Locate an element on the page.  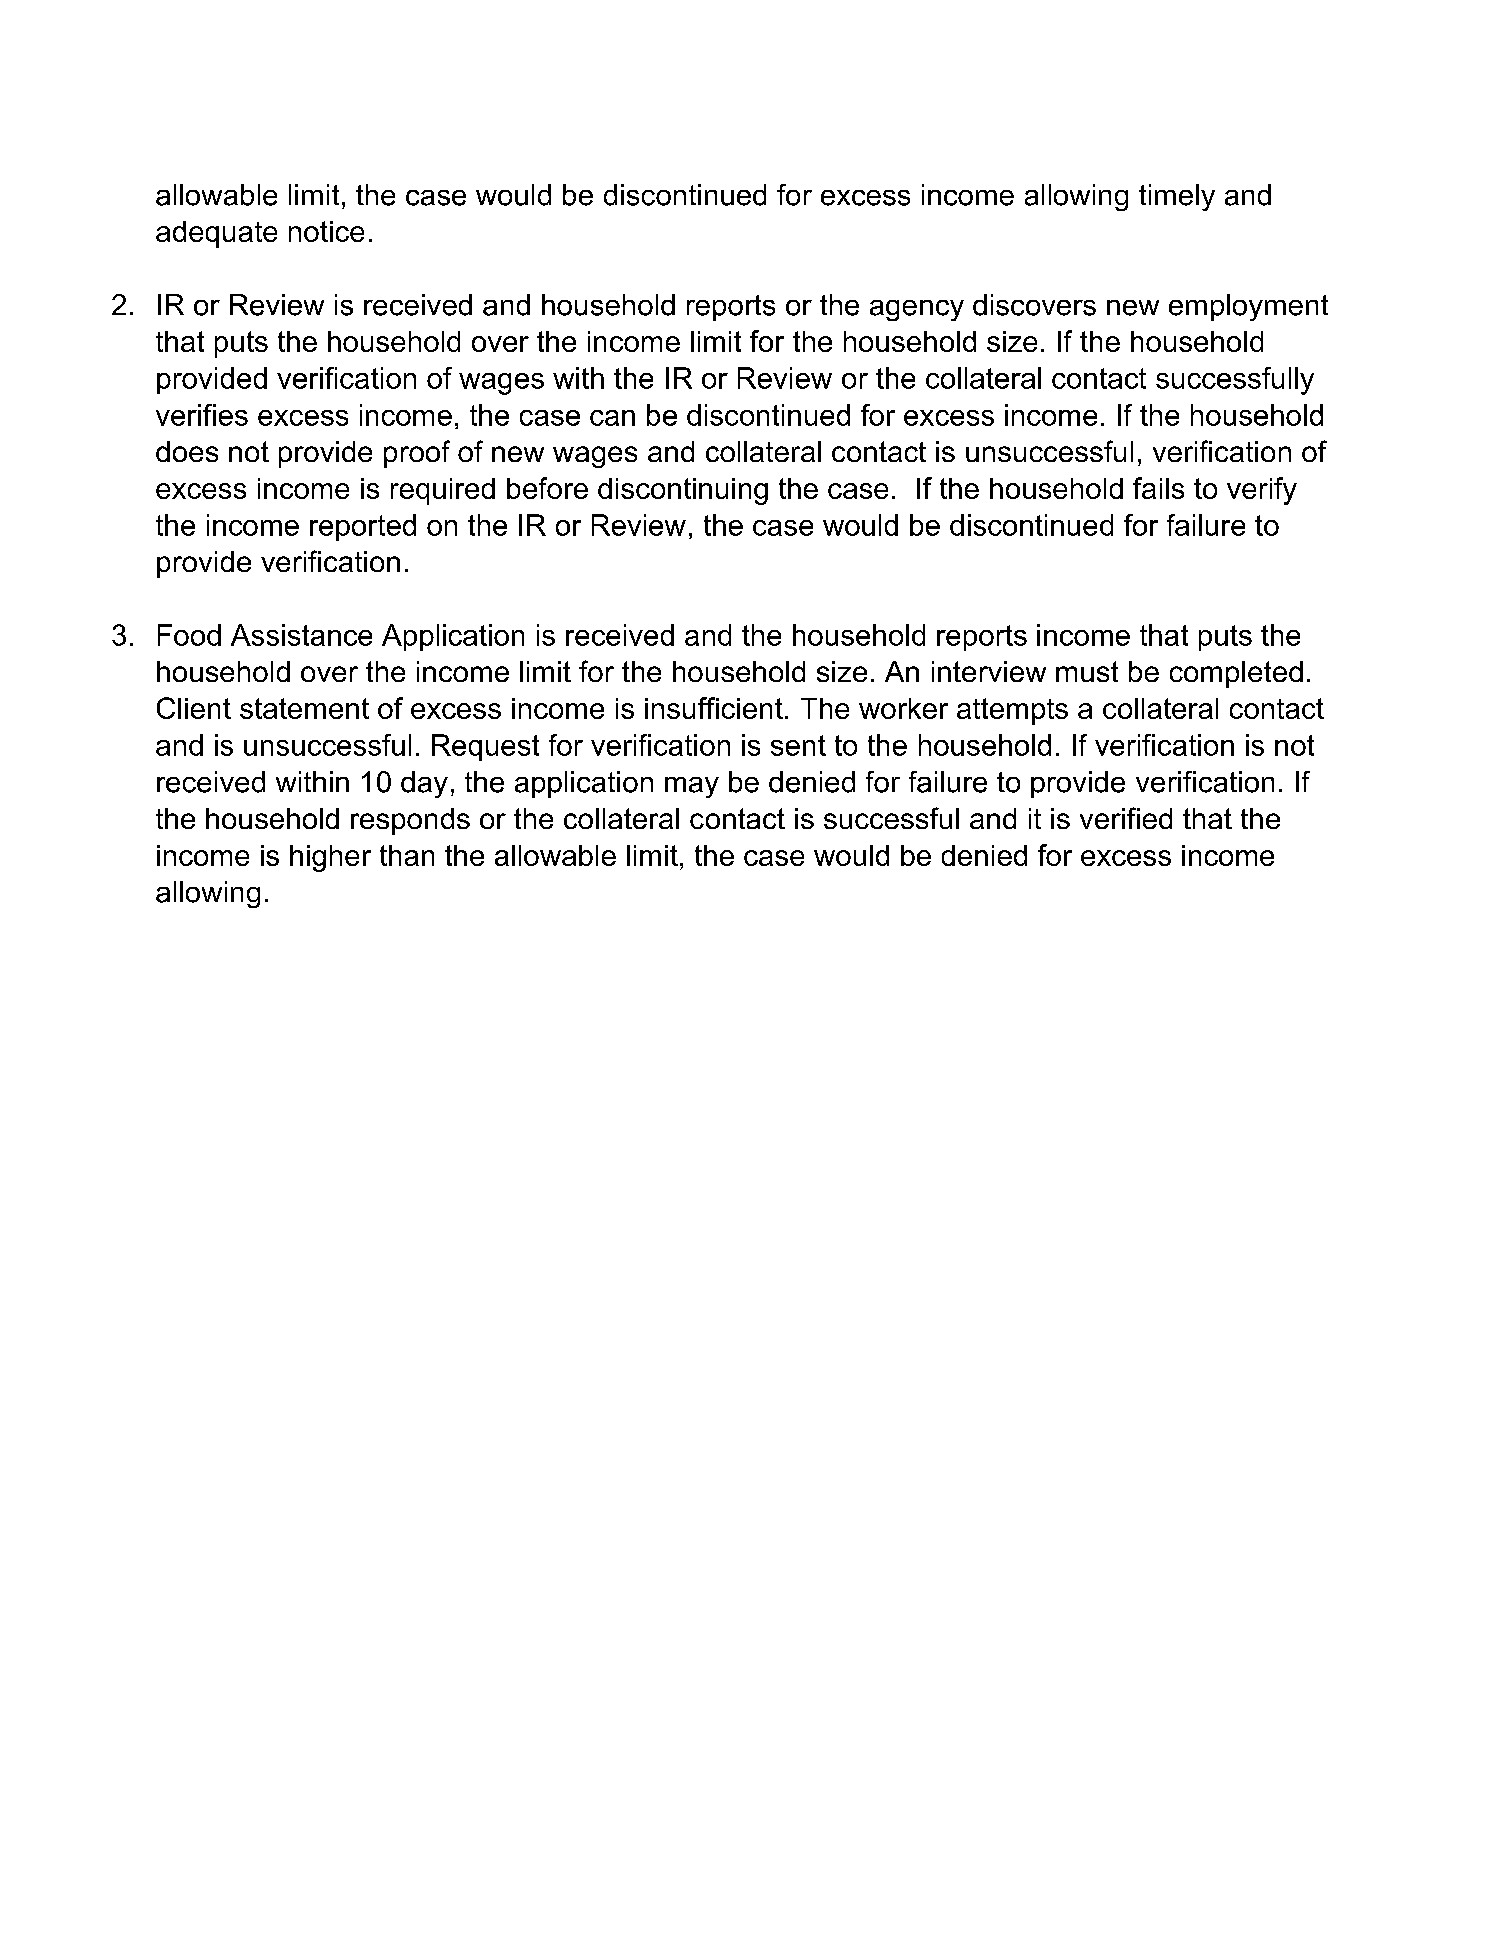
agency is located at coordinates (917, 310).
